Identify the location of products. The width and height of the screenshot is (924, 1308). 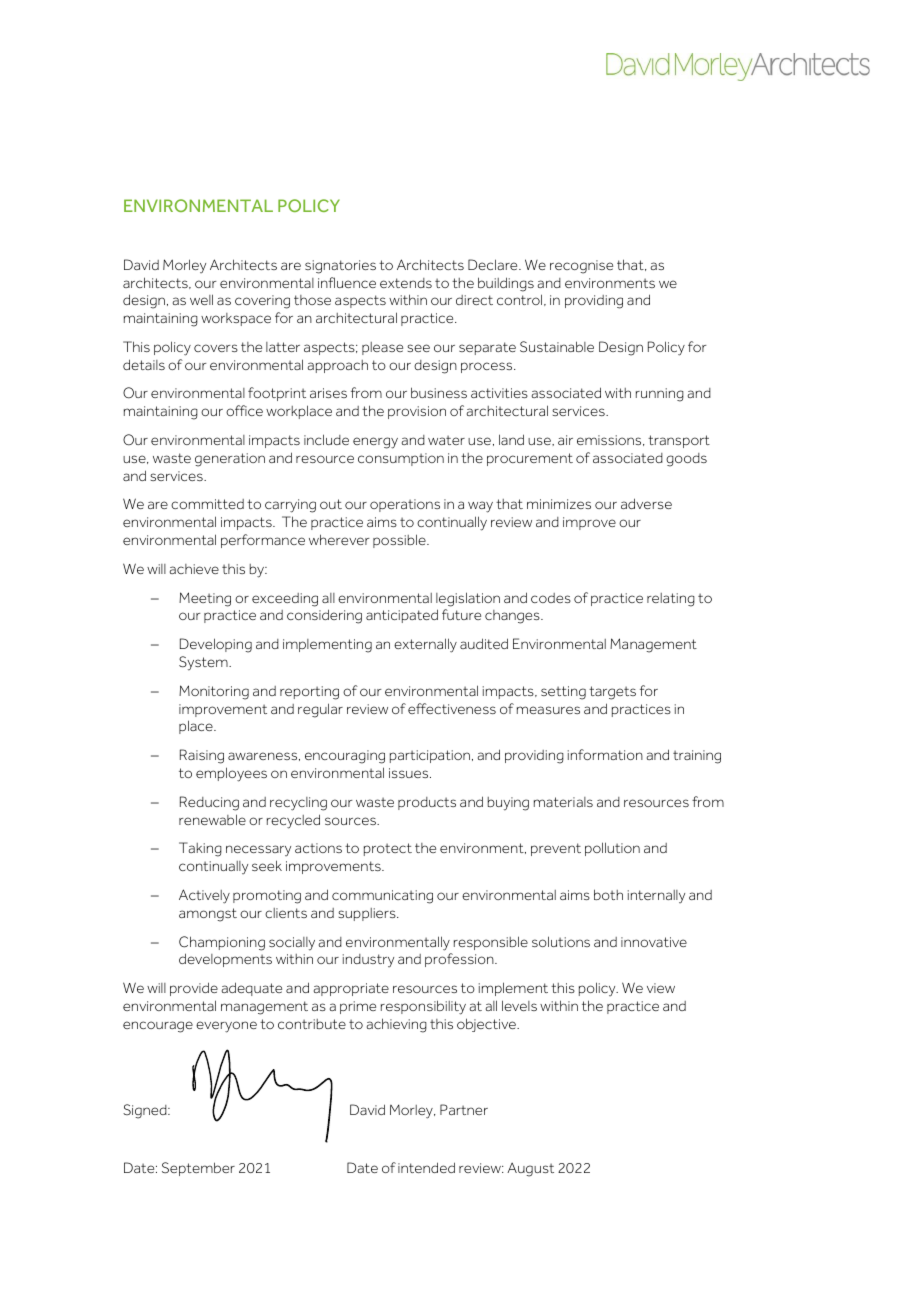
(427, 803).
